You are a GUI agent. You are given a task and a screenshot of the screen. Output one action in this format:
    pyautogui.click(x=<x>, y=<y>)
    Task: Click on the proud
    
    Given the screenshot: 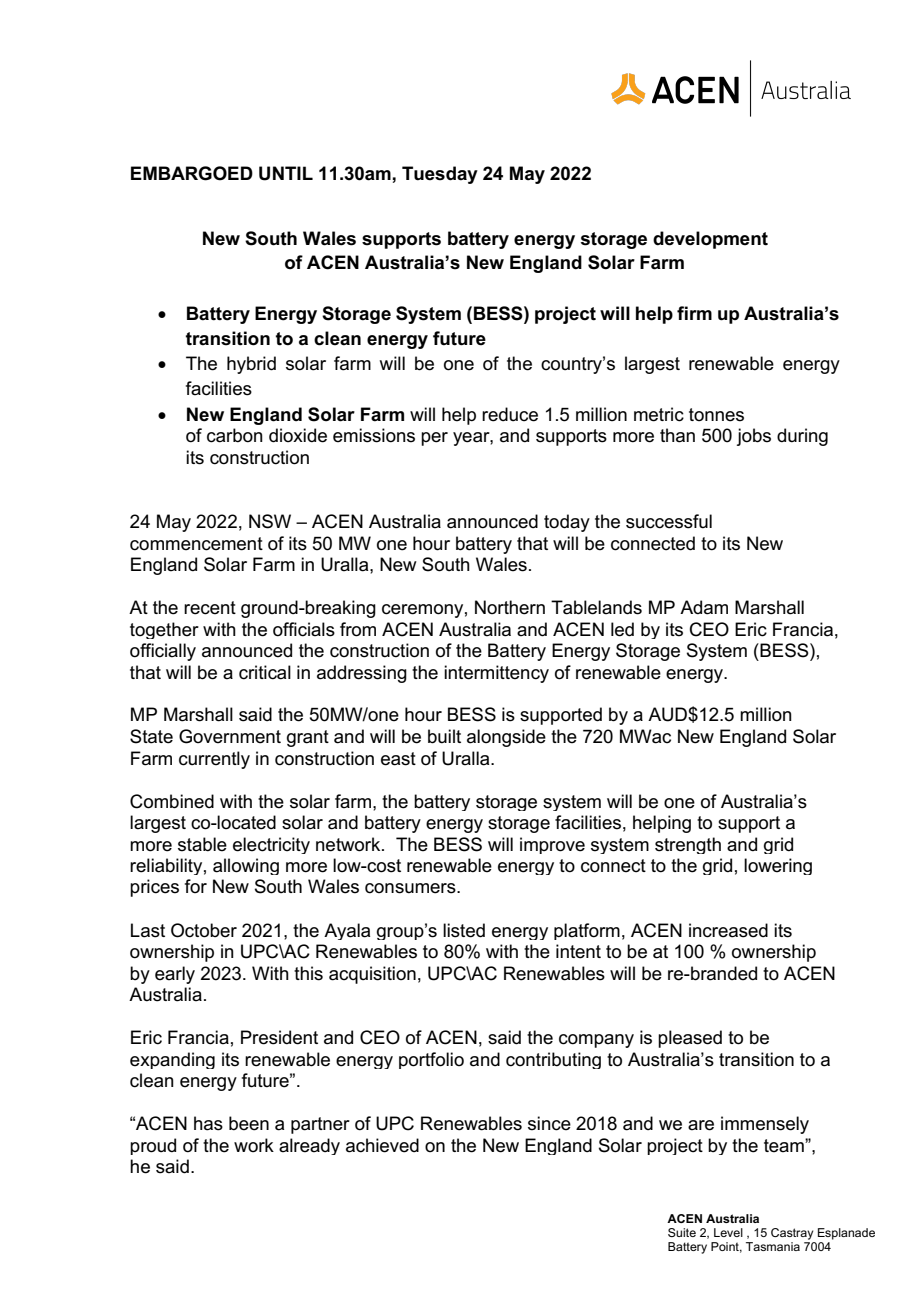 What is the action you would take?
    pyautogui.click(x=153, y=1146)
